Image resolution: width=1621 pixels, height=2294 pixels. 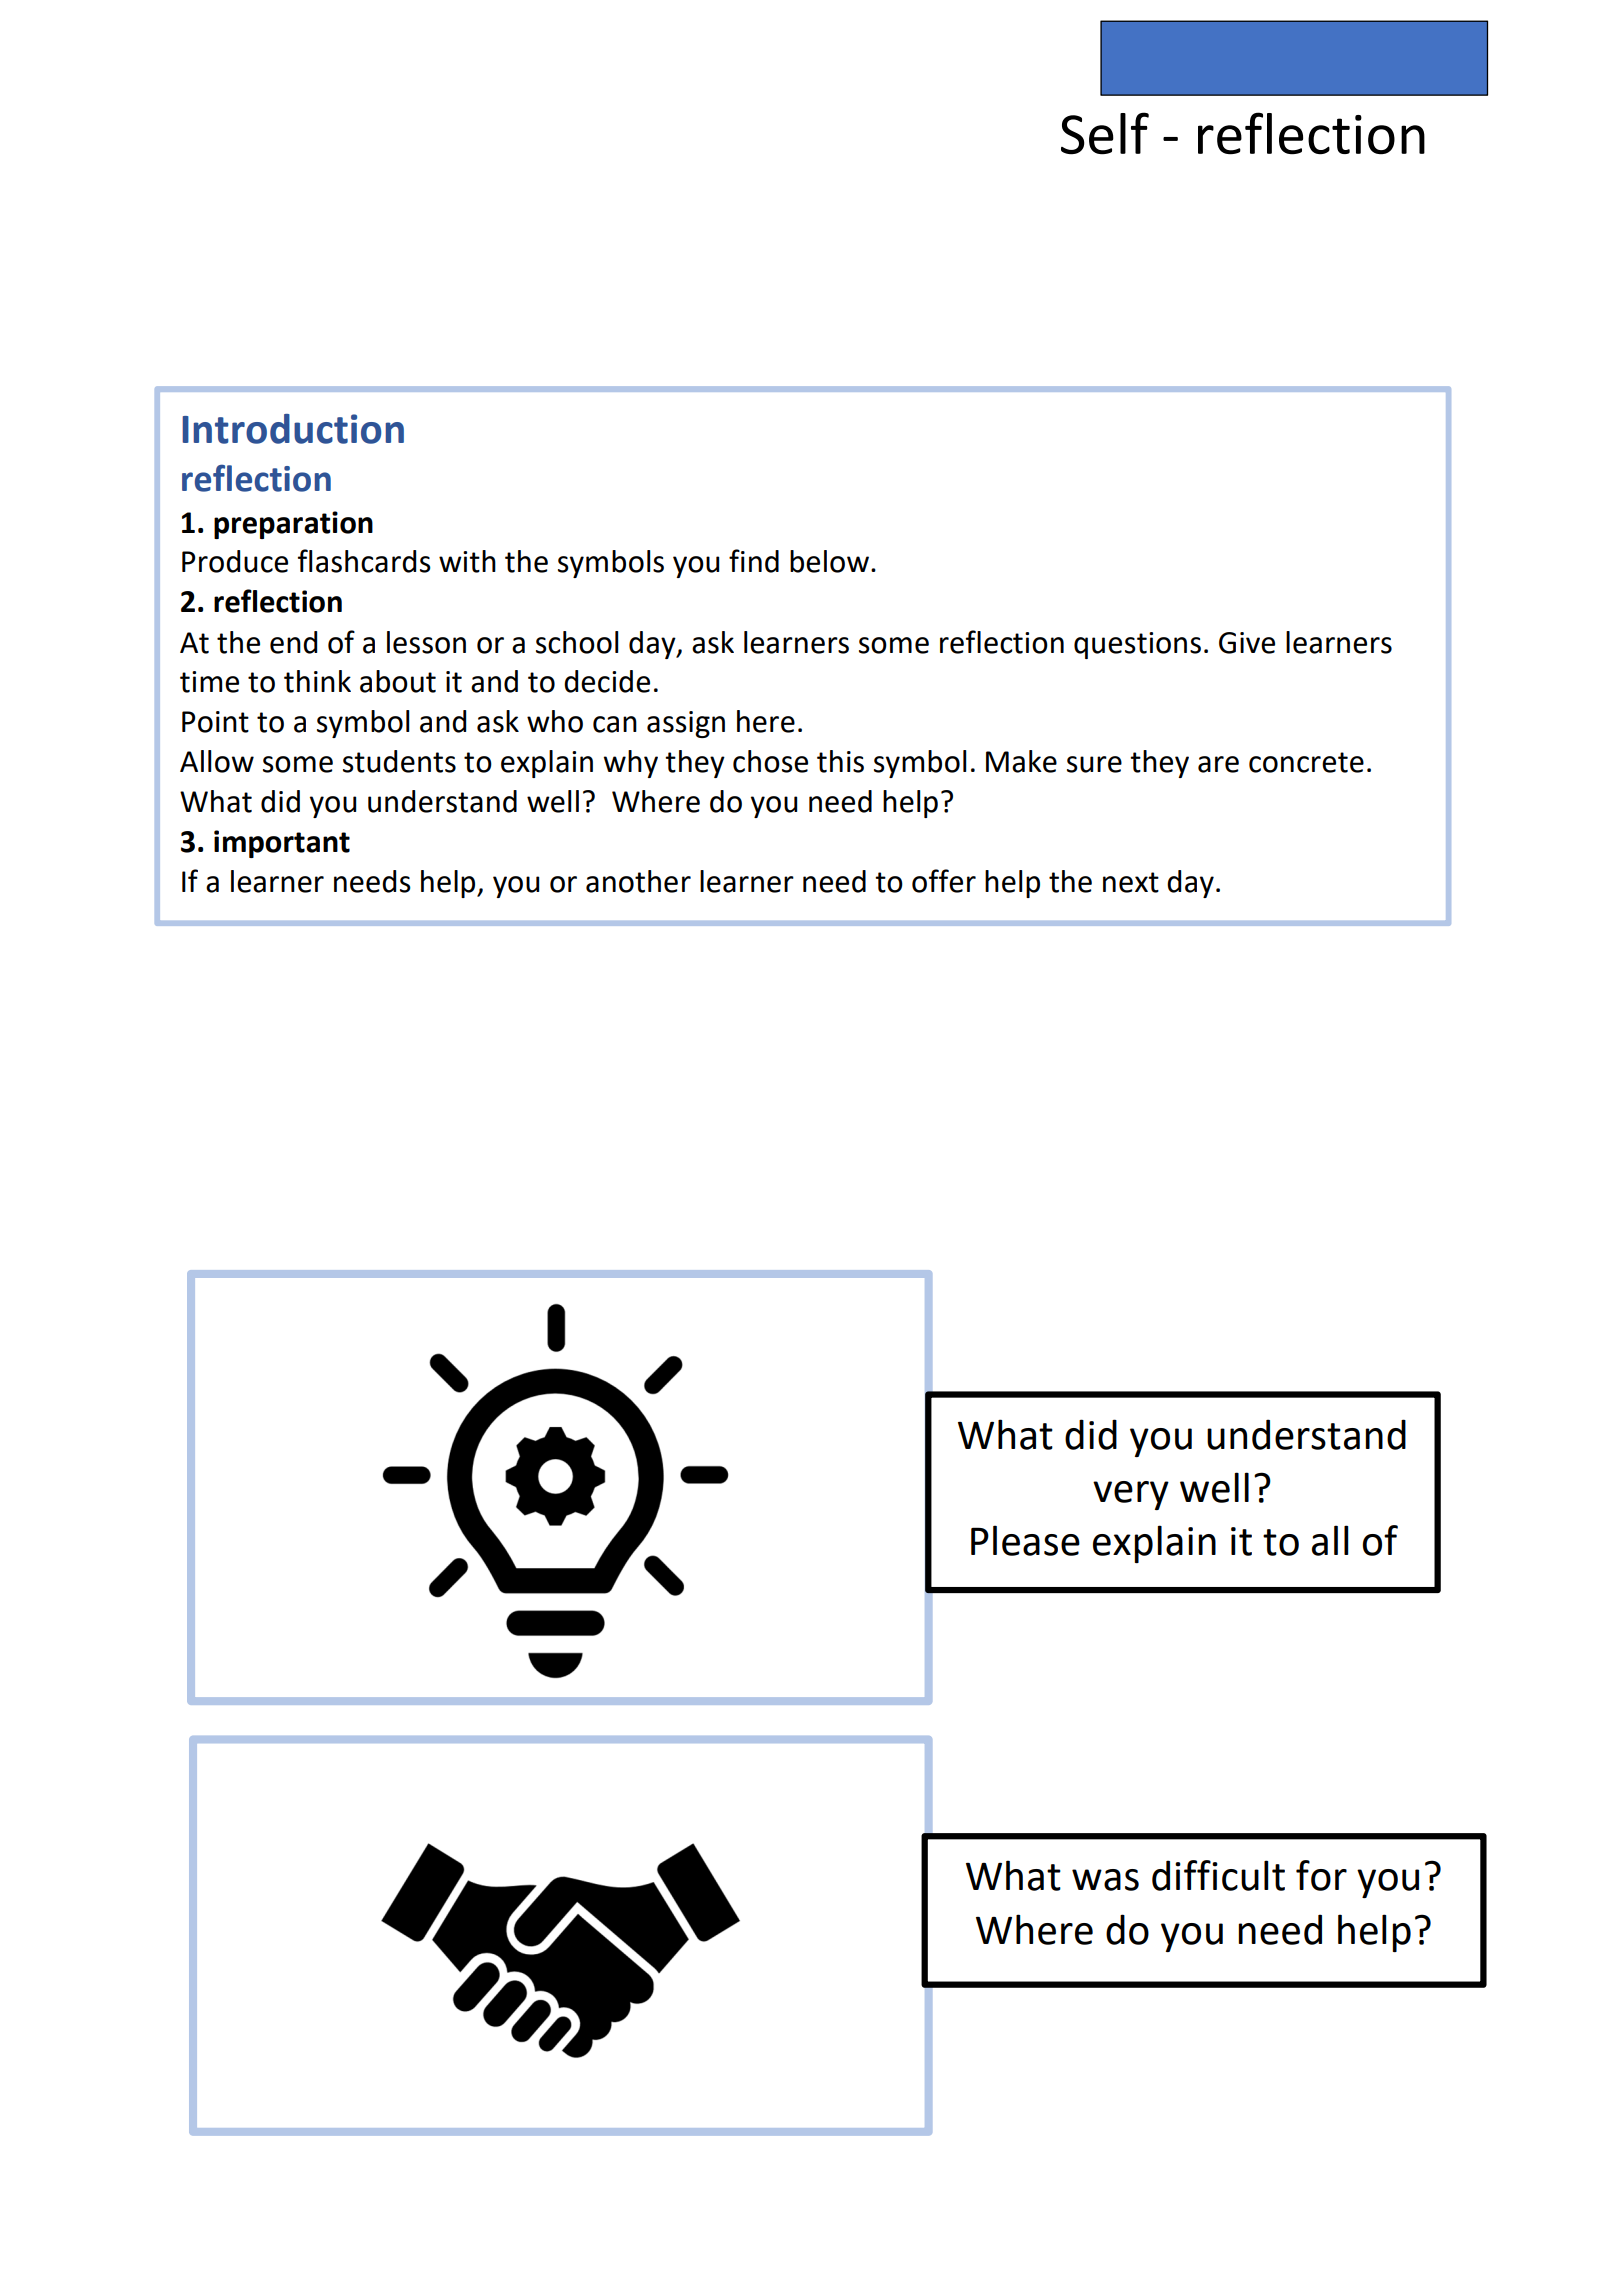 I want to click on think, so click(x=317, y=681).
